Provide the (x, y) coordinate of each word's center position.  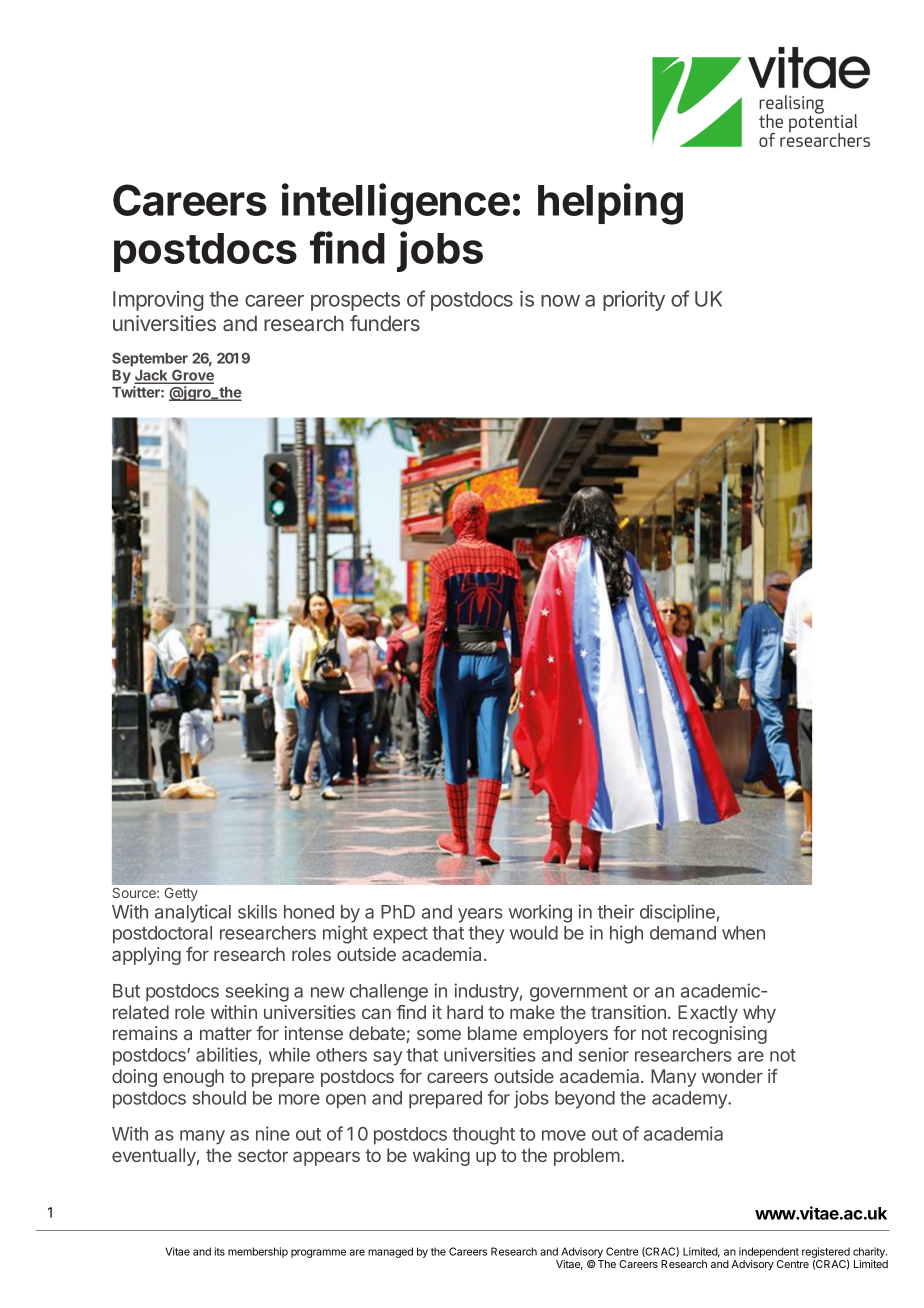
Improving (158, 301)
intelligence (396, 204)
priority (634, 301)
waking (441, 1157)
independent (769, 1252)
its (220, 1251)
